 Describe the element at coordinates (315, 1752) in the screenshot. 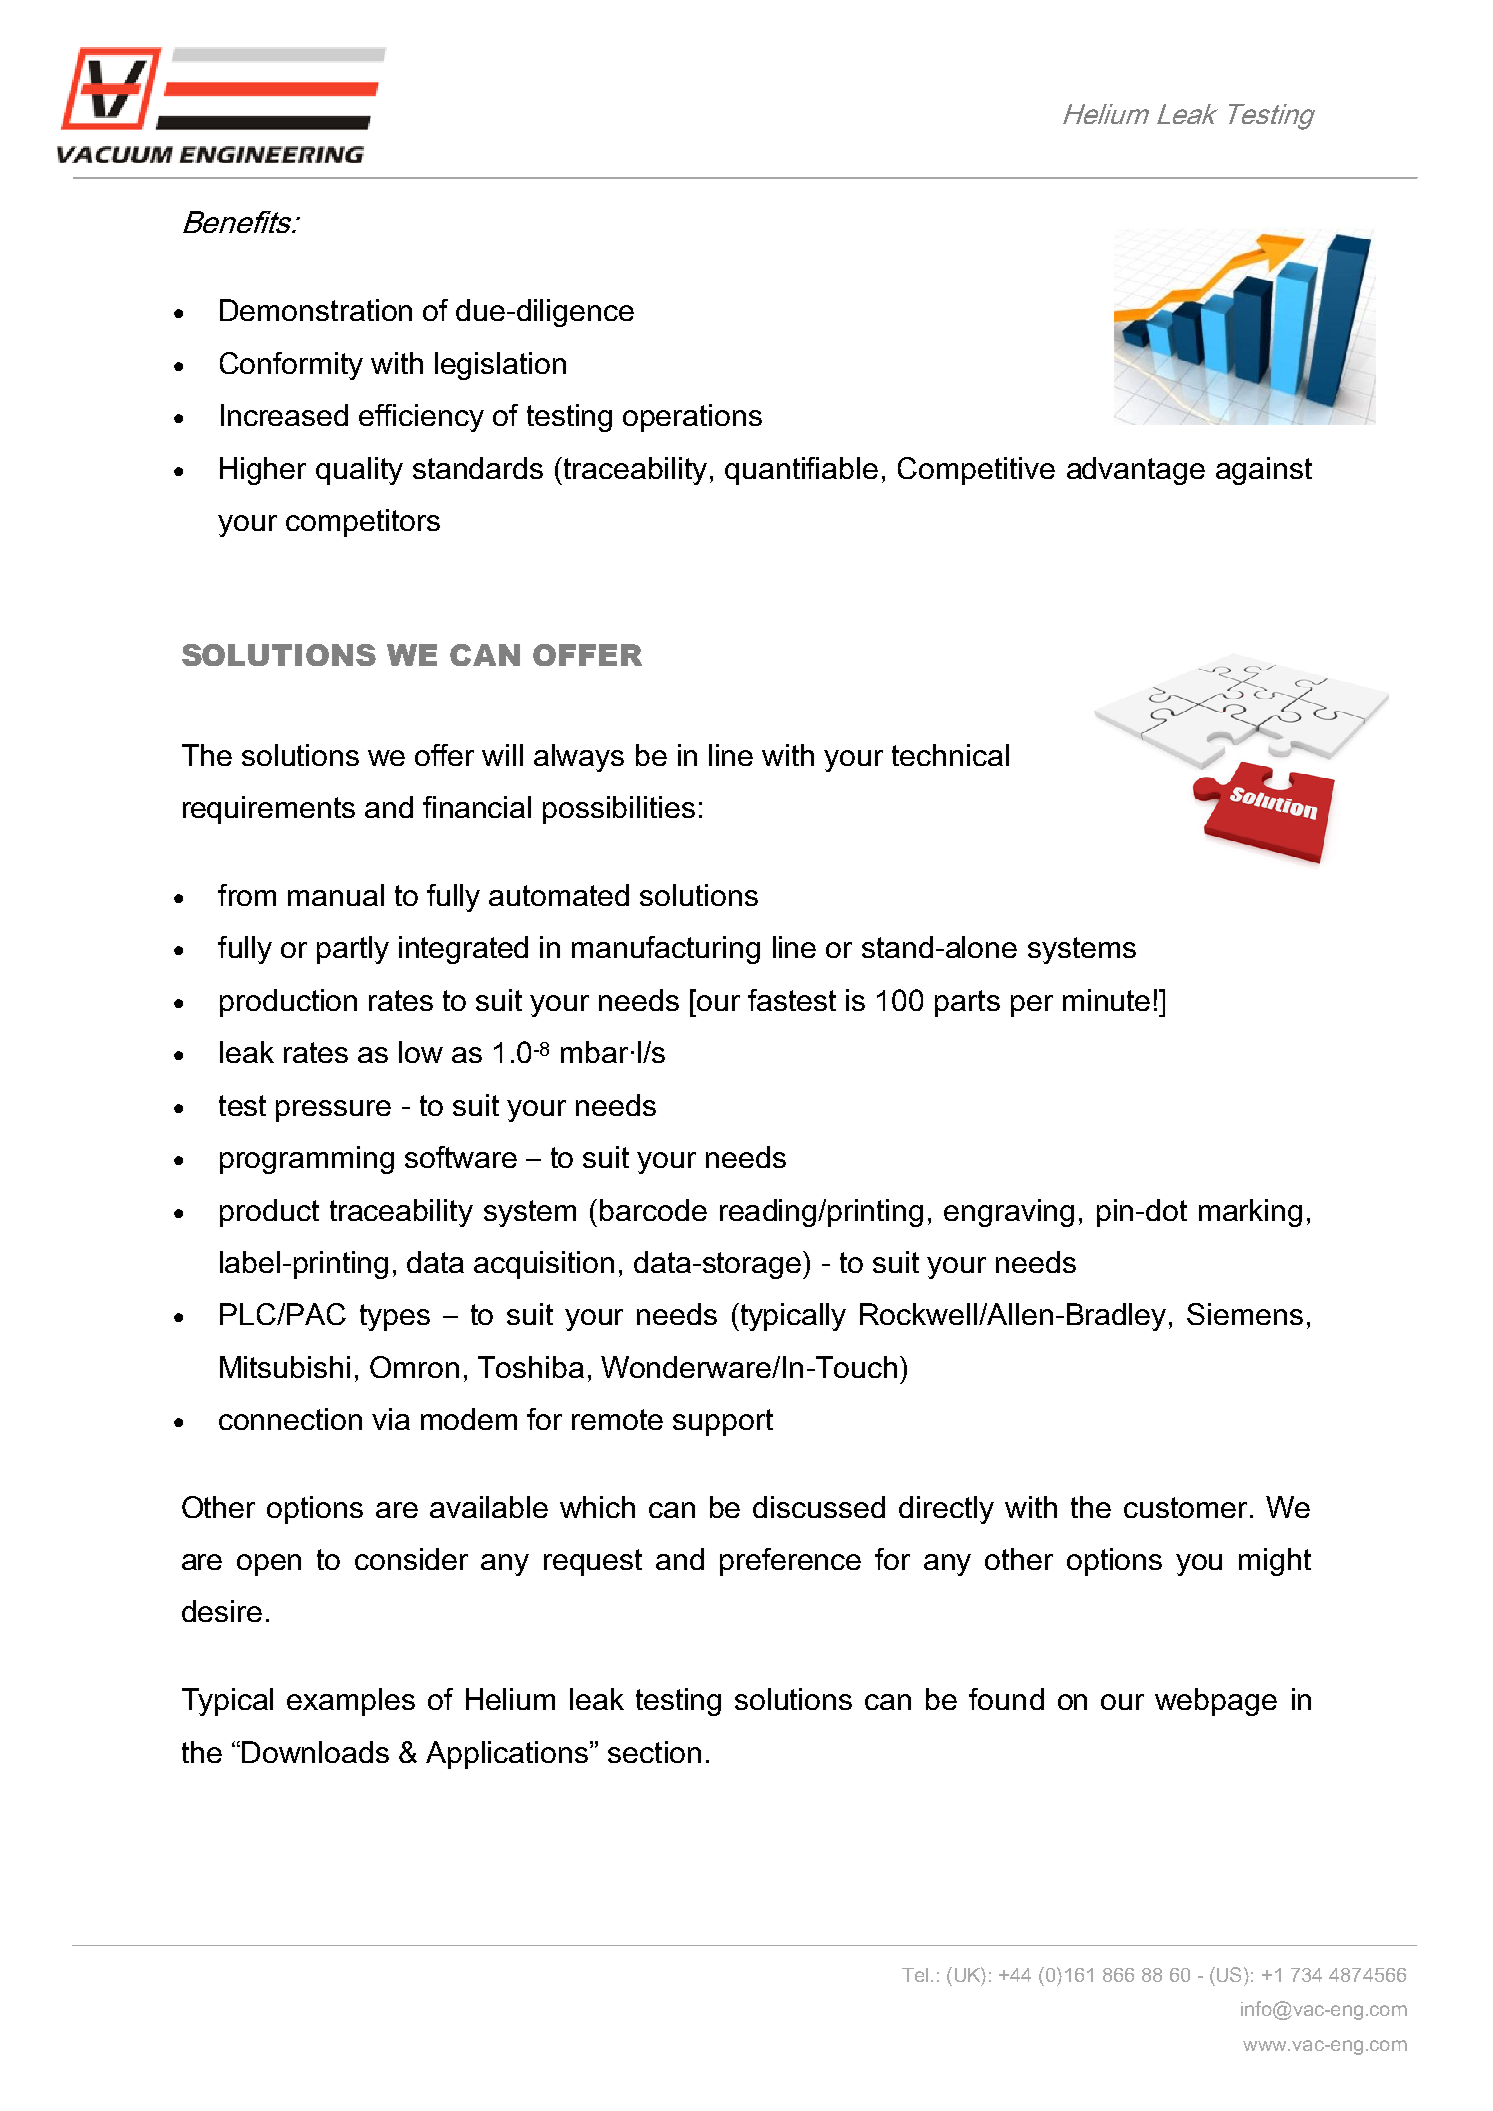

I see `Downloads` at that location.
